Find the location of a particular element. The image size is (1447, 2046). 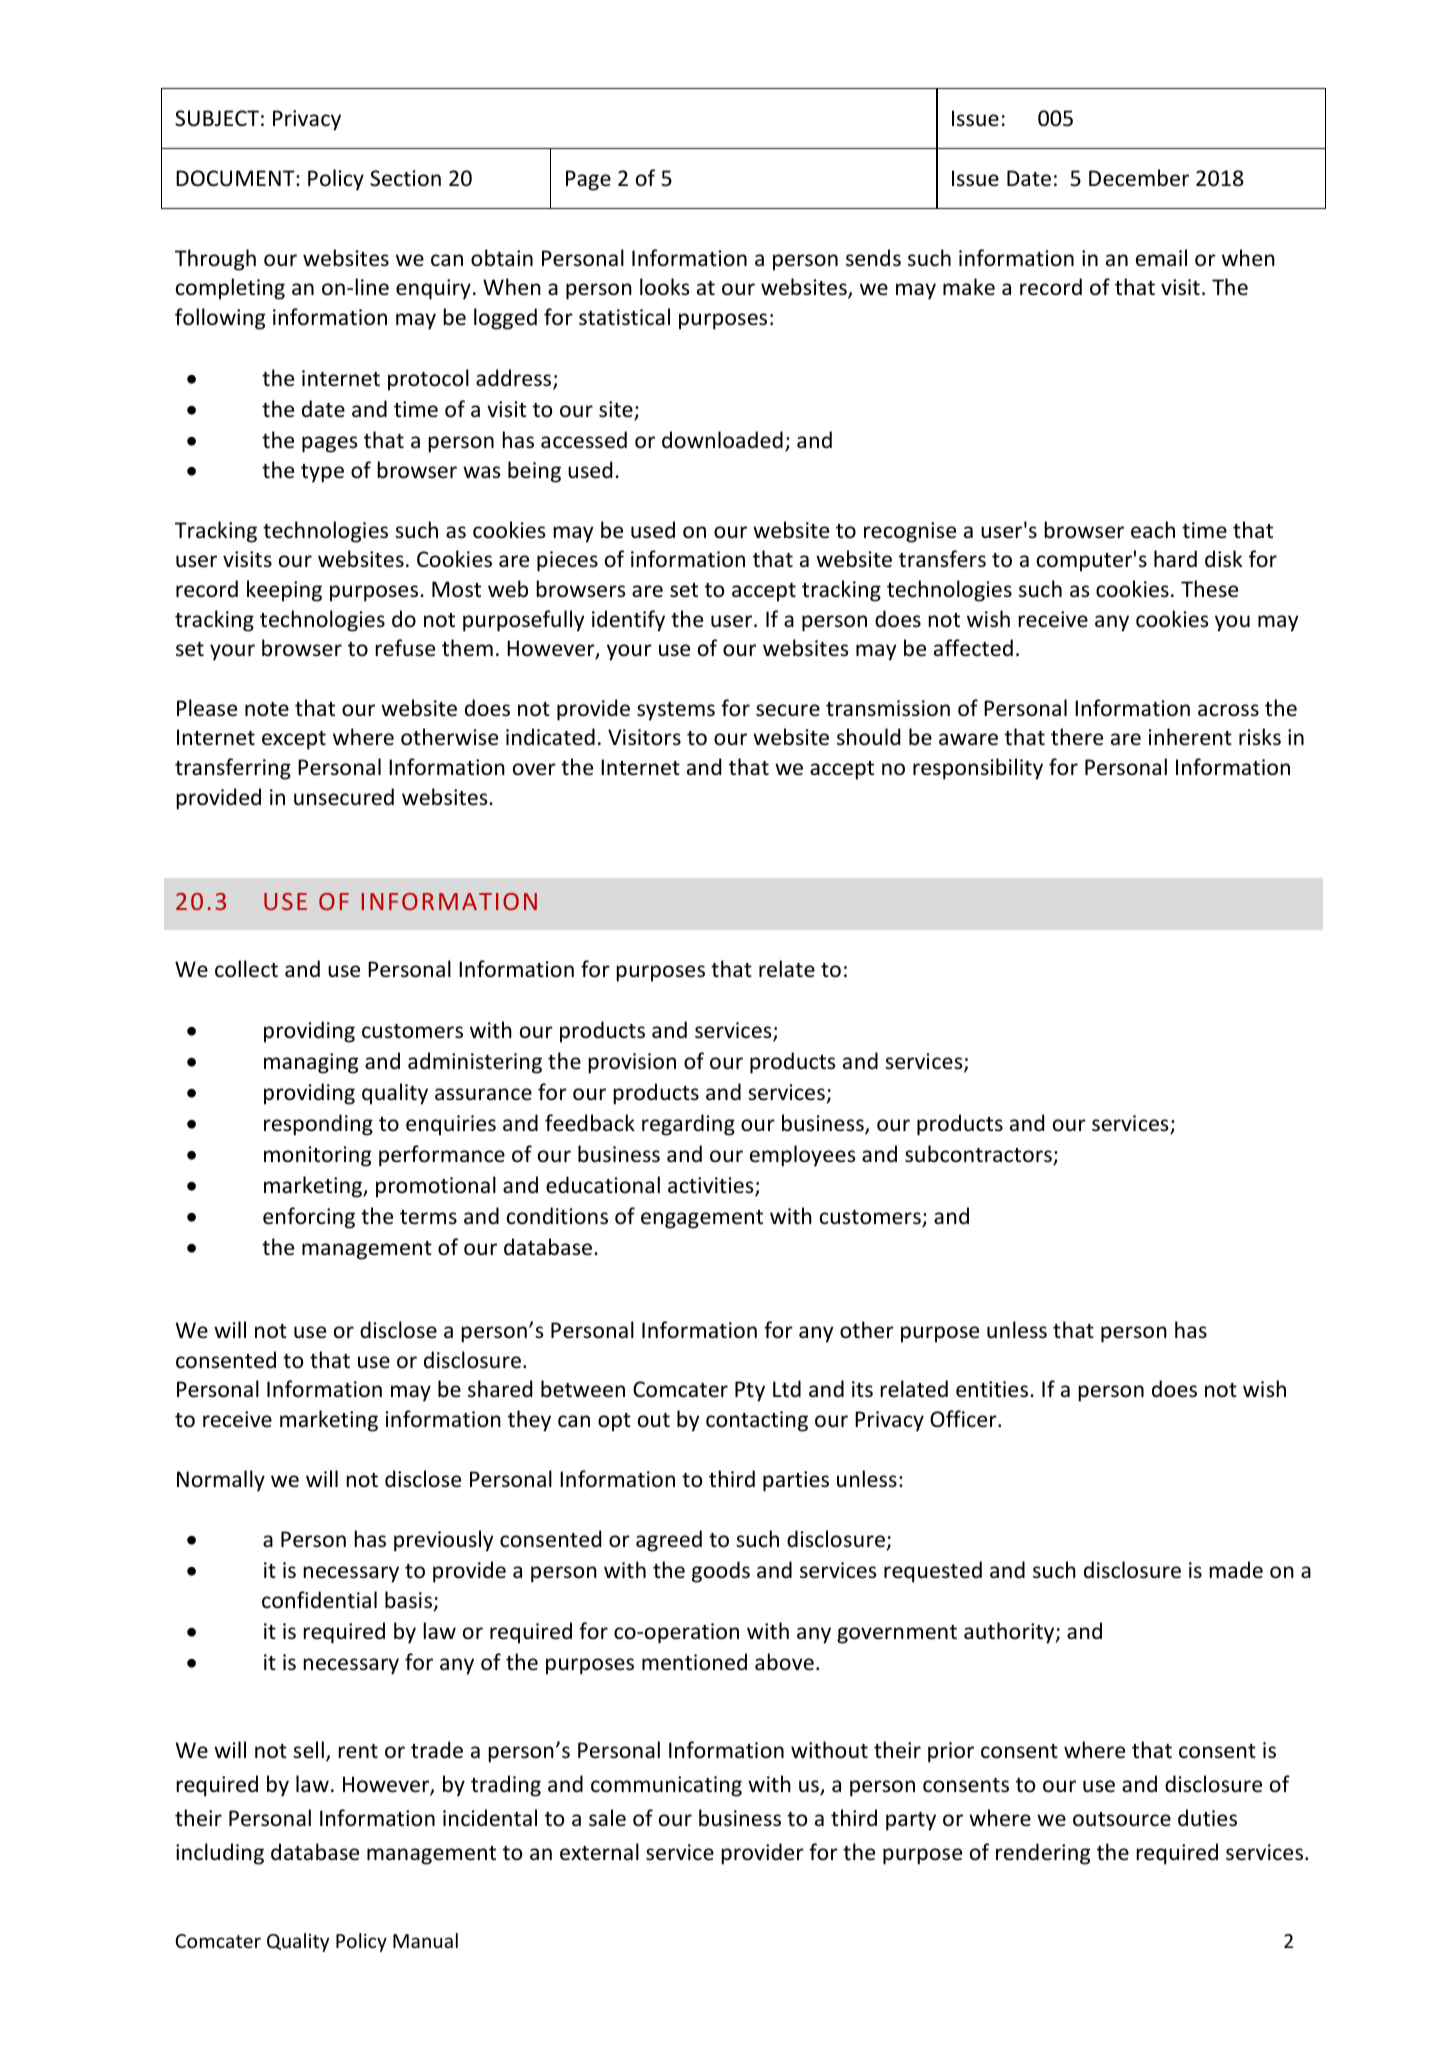

keeping is located at coordinates (284, 591).
